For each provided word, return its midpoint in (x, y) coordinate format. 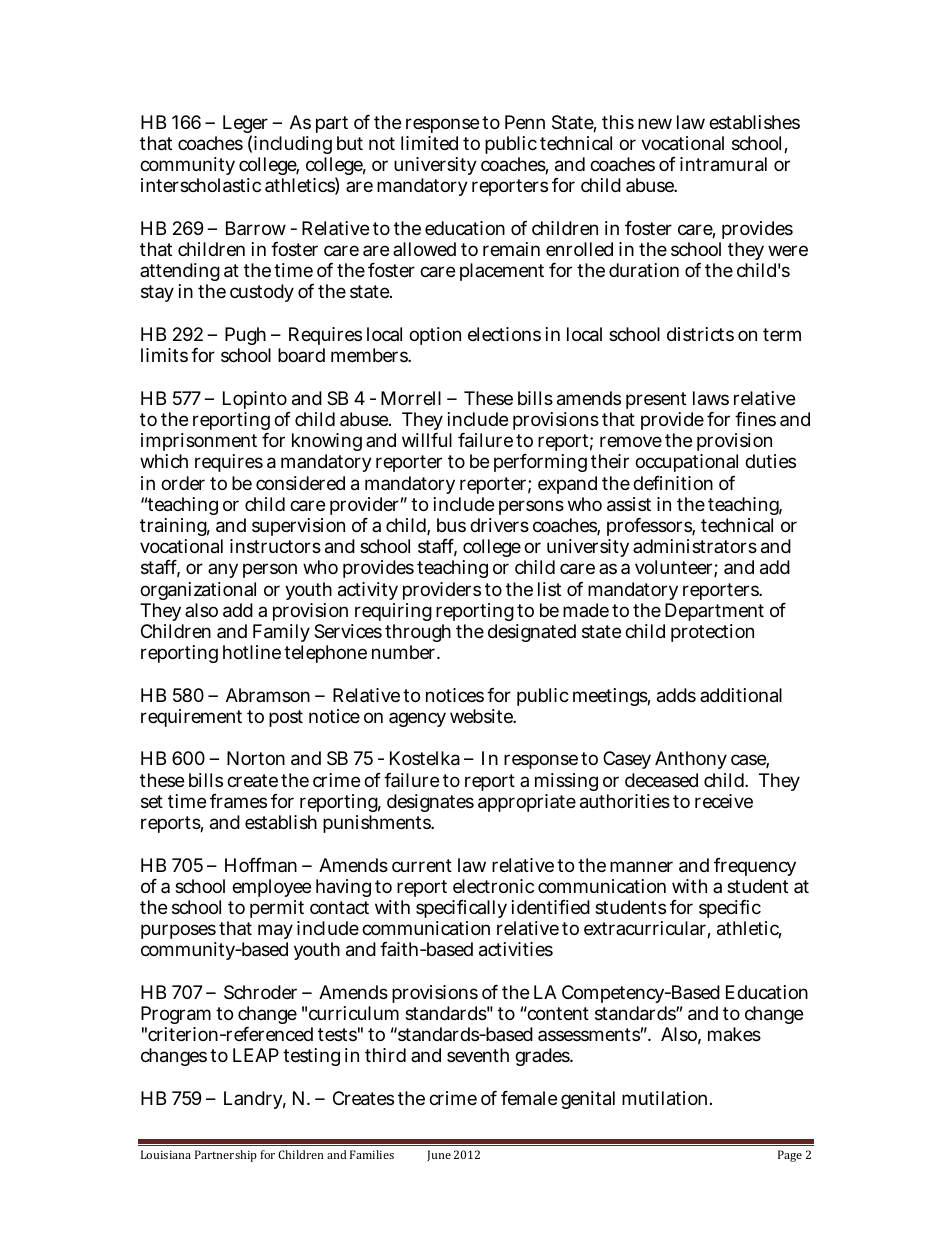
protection (712, 633)
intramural (723, 164)
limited (429, 143)
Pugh (245, 338)
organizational (198, 591)
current (422, 865)
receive (724, 801)
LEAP (256, 1055)
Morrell (411, 398)
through (418, 635)
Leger (245, 125)
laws (711, 398)
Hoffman (261, 865)
